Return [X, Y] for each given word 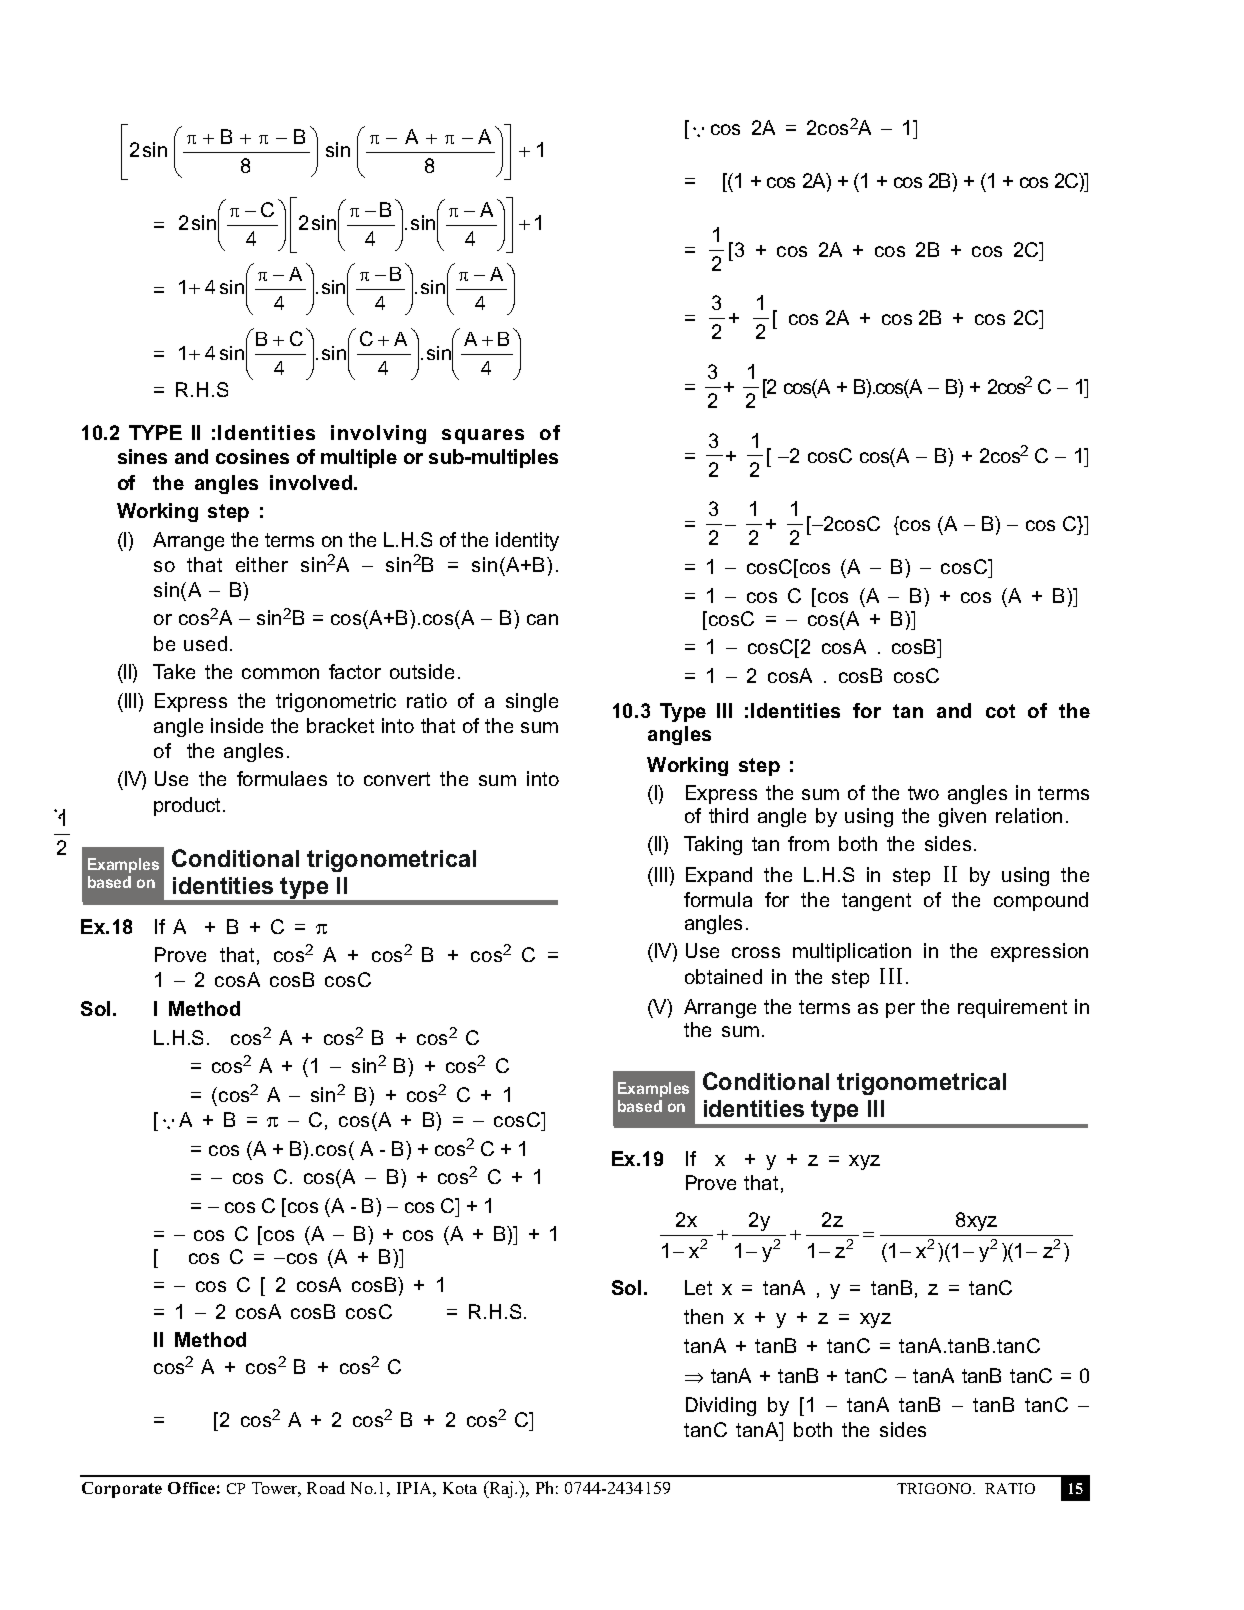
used [205, 643]
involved [312, 482]
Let [698, 1287]
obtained [723, 976]
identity [527, 541]
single [532, 702]
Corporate [122, 1490]
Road [326, 1487]
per [900, 1010]
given [962, 817]
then [703, 1316]
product [189, 806]
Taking [713, 845]
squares [483, 436]
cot [1000, 711]
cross [756, 952]
